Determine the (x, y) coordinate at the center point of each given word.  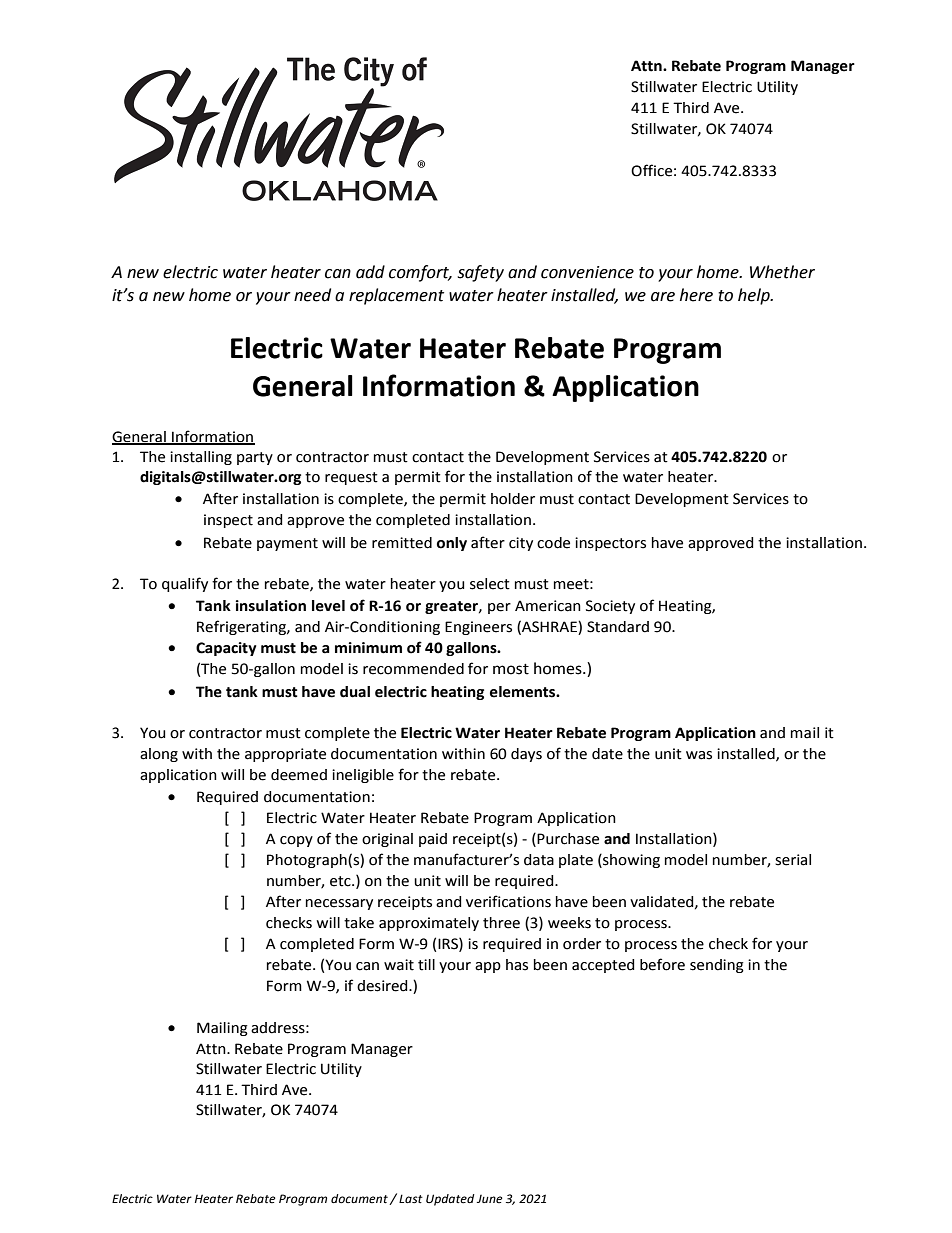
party (255, 458)
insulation (271, 606)
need (312, 295)
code (553, 543)
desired (383, 986)
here (696, 295)
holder (513, 499)
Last (411, 1198)
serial (793, 860)
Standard (618, 627)
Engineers (478, 628)
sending (717, 966)
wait (399, 965)
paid (433, 840)
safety (481, 273)
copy (296, 841)
